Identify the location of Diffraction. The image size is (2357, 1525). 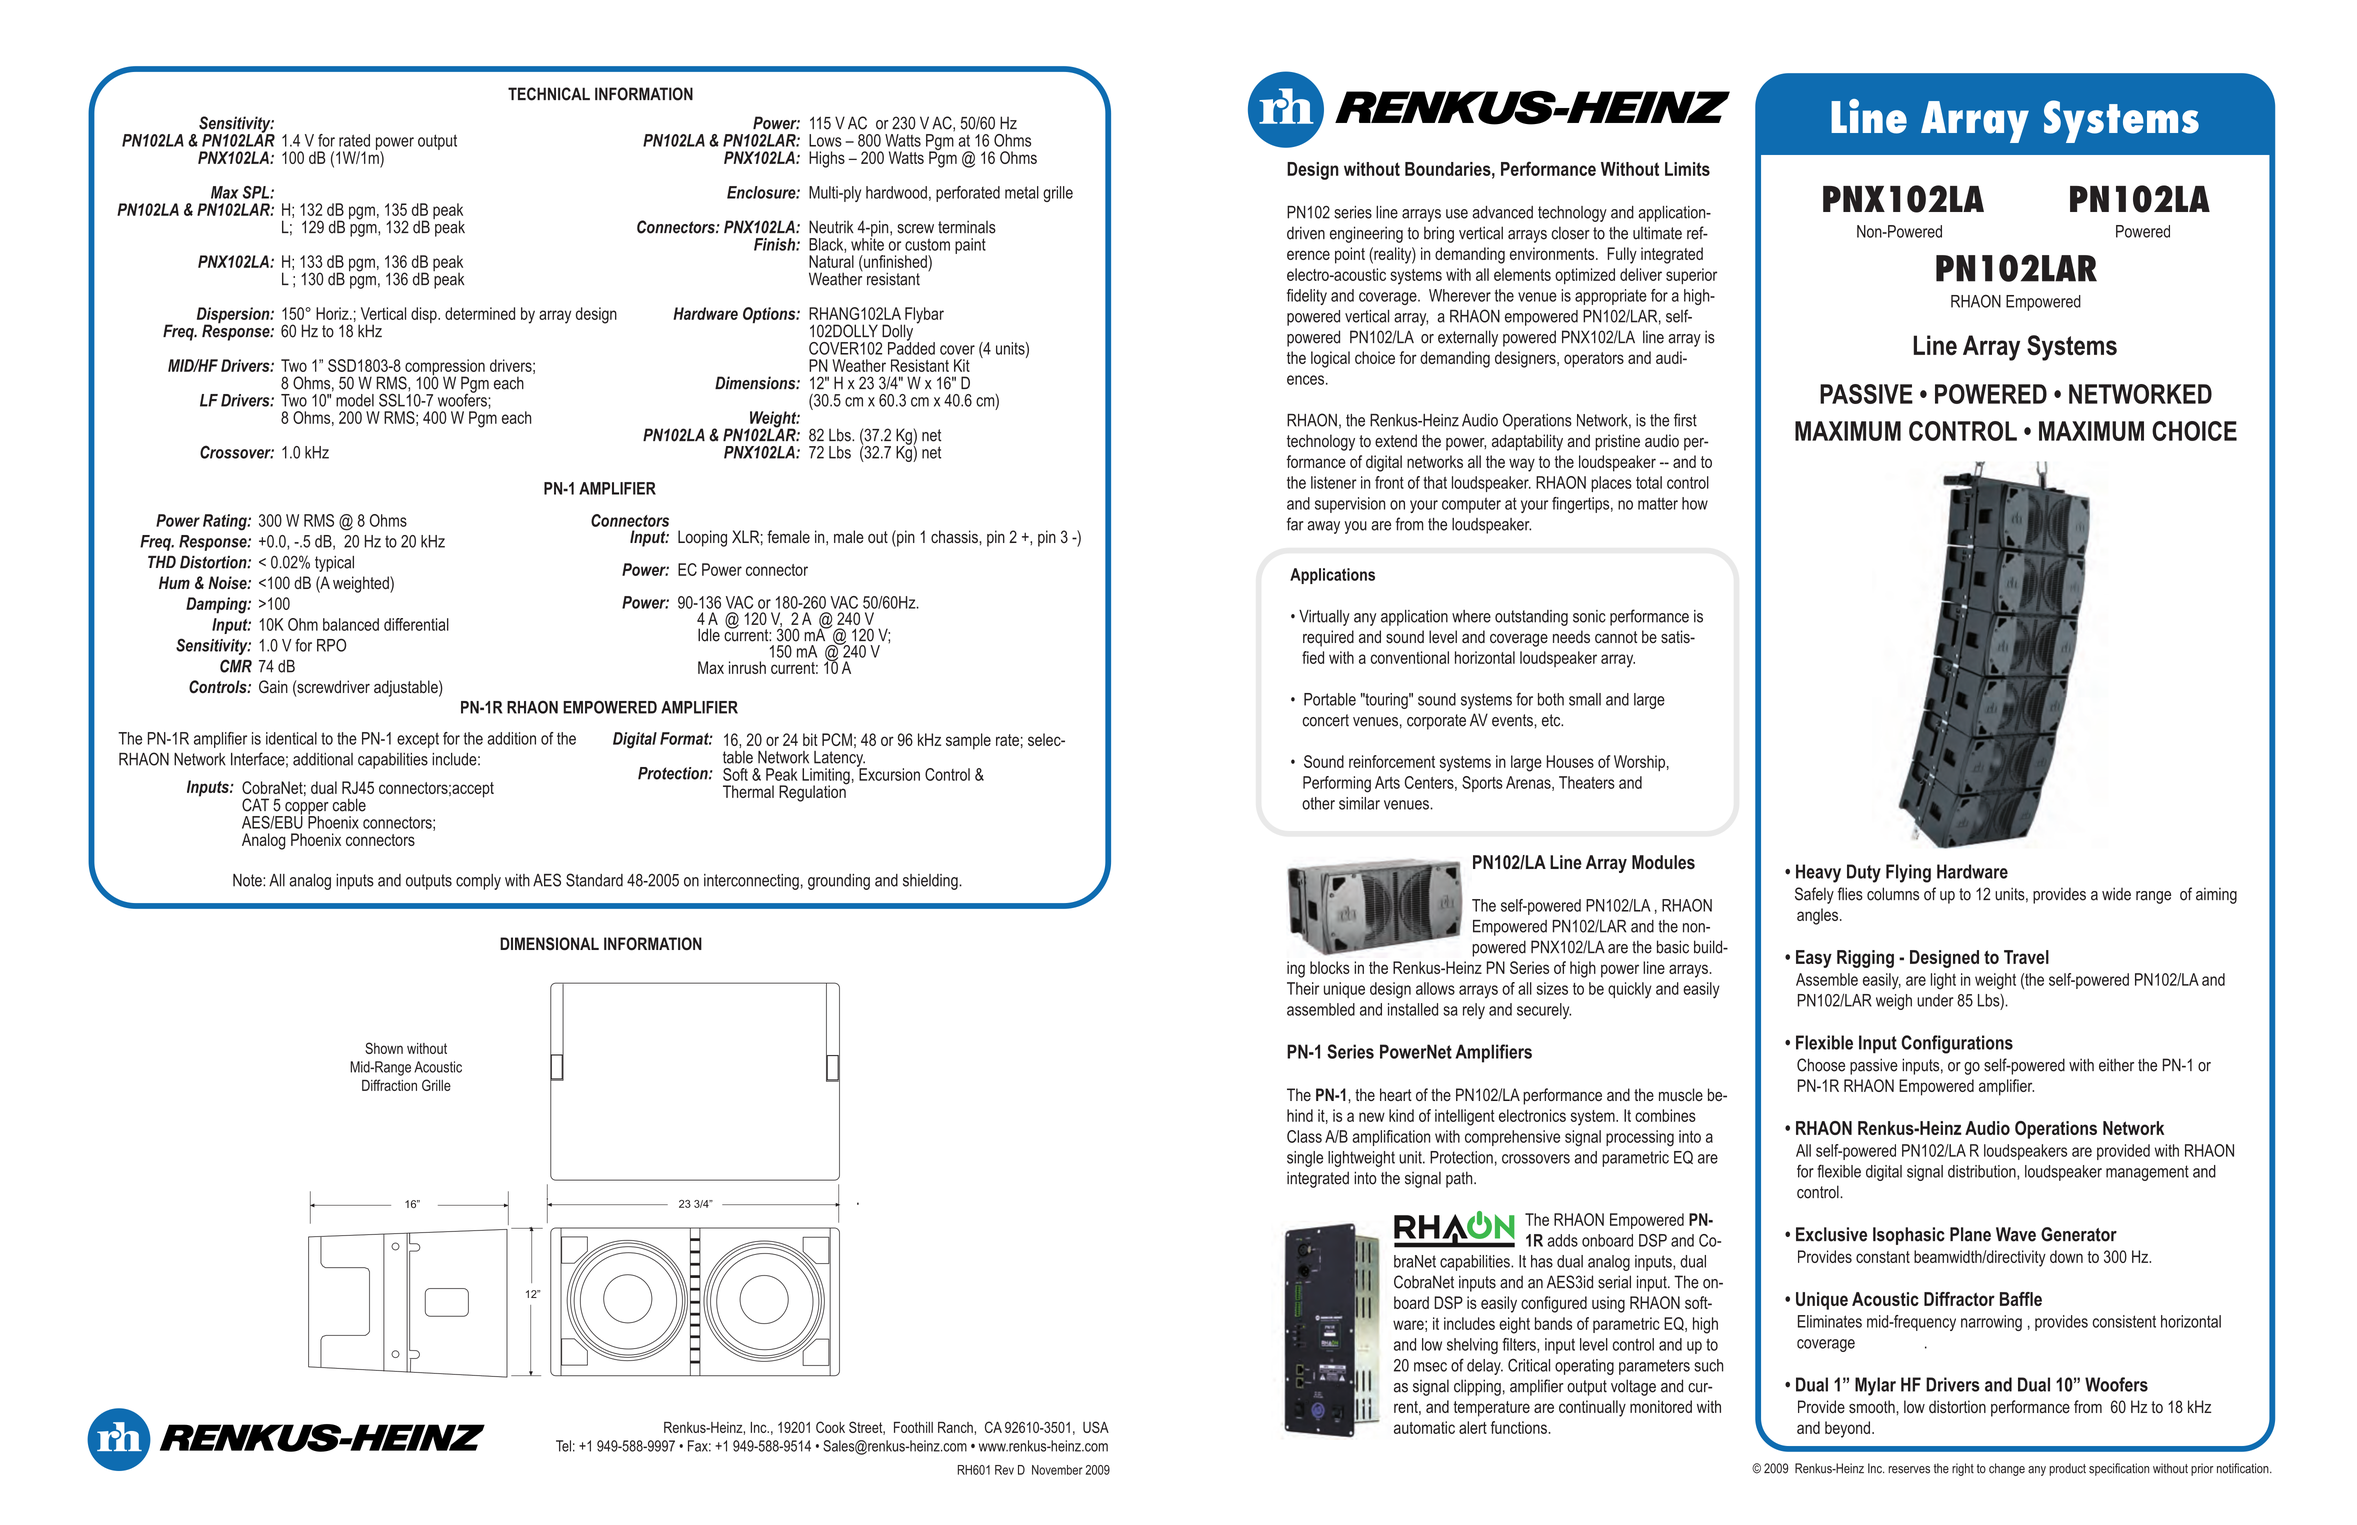
(389, 1085).
